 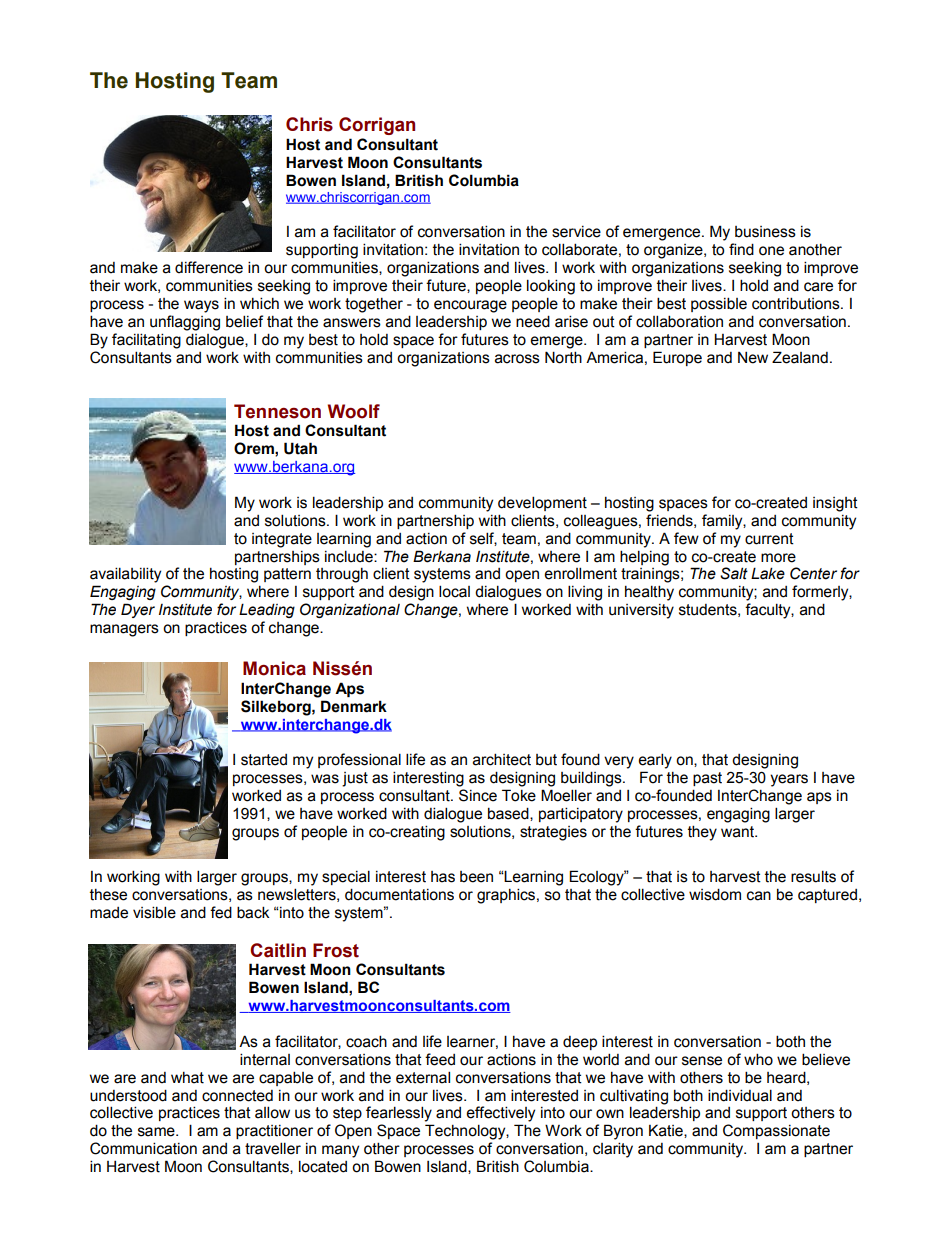 I want to click on encourage, so click(x=470, y=306).
